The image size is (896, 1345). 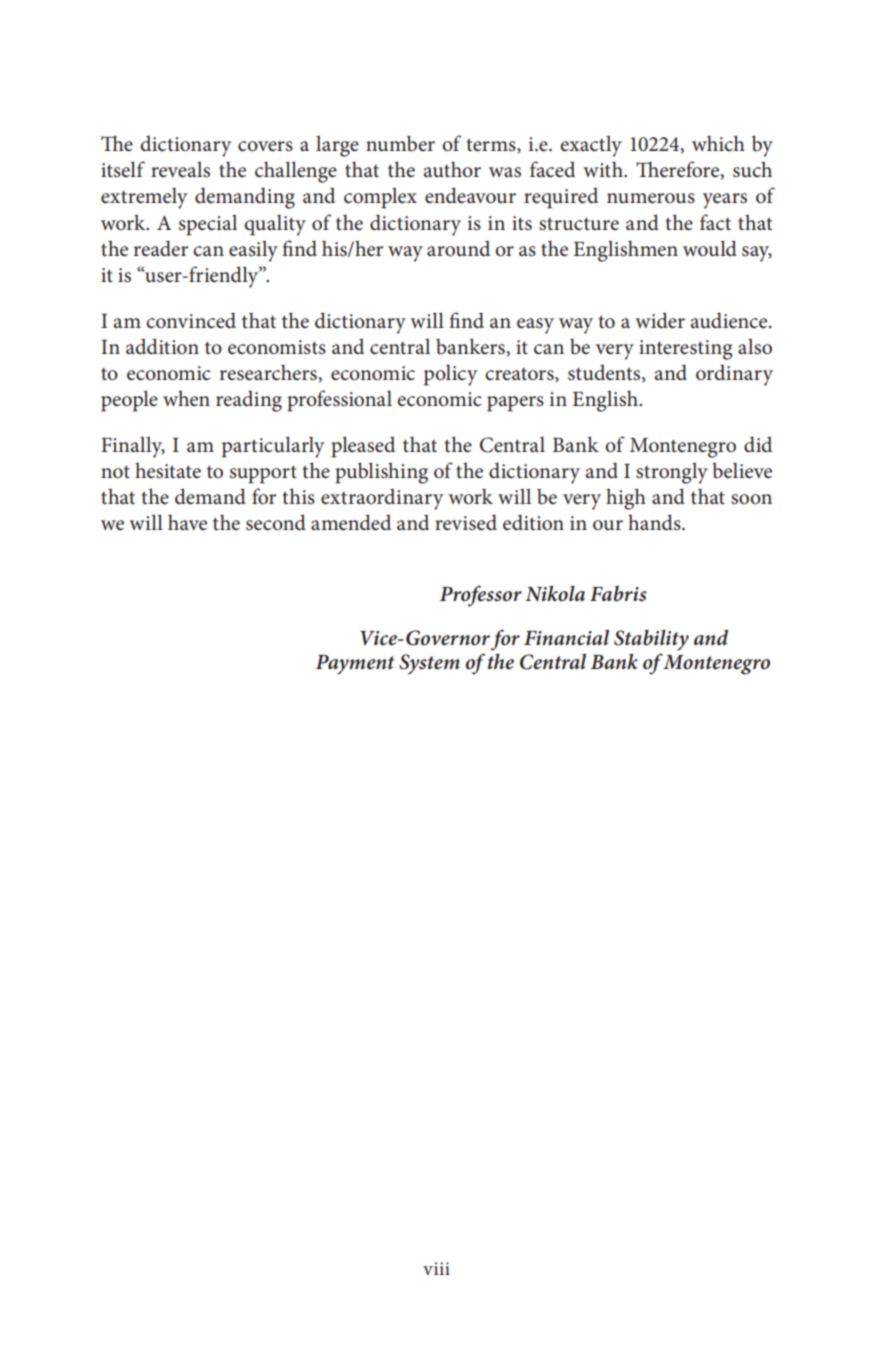 What do you see at coordinates (355, 665) in the screenshot?
I see `Payment` at bounding box center [355, 665].
